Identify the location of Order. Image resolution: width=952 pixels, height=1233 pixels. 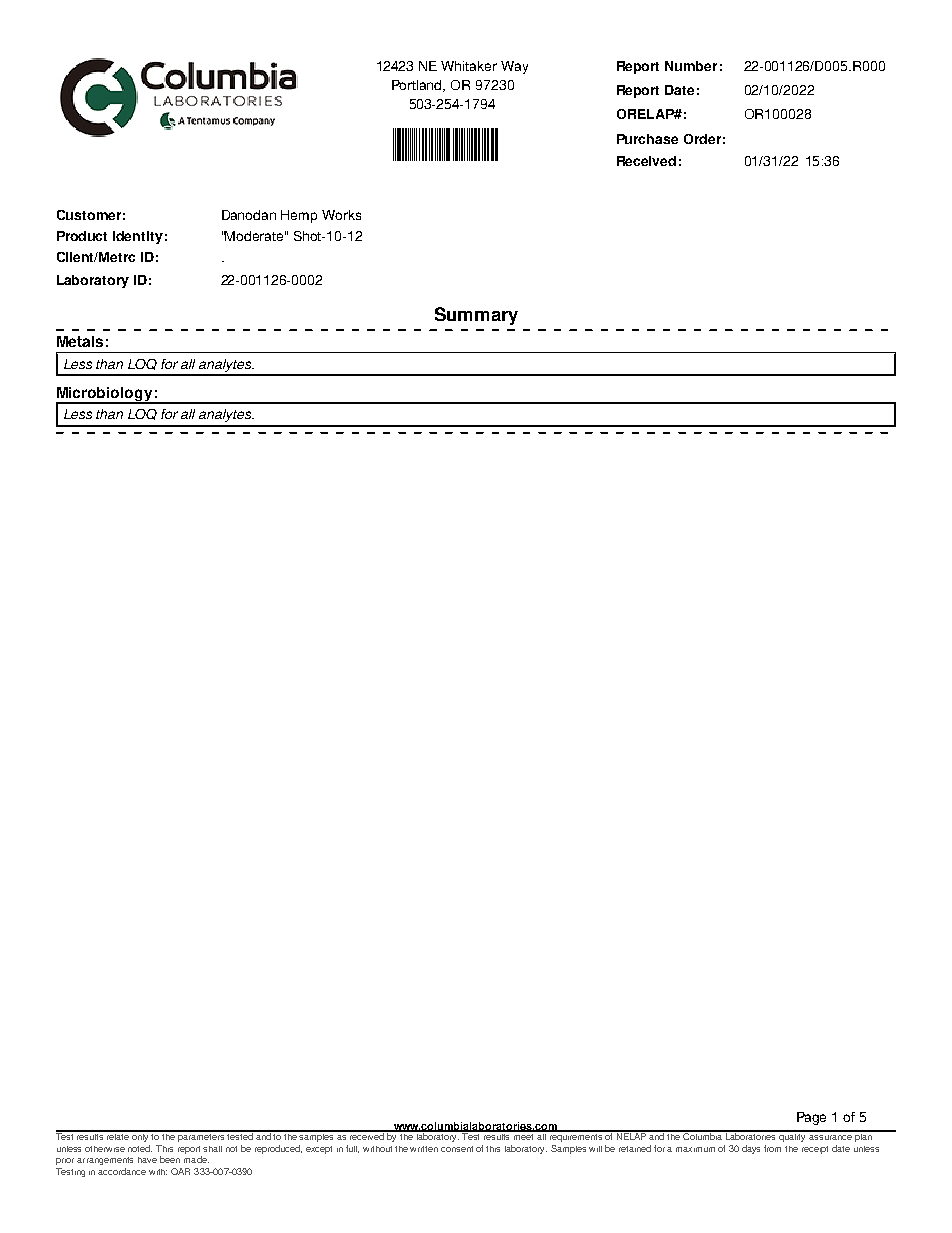
(702, 139).
